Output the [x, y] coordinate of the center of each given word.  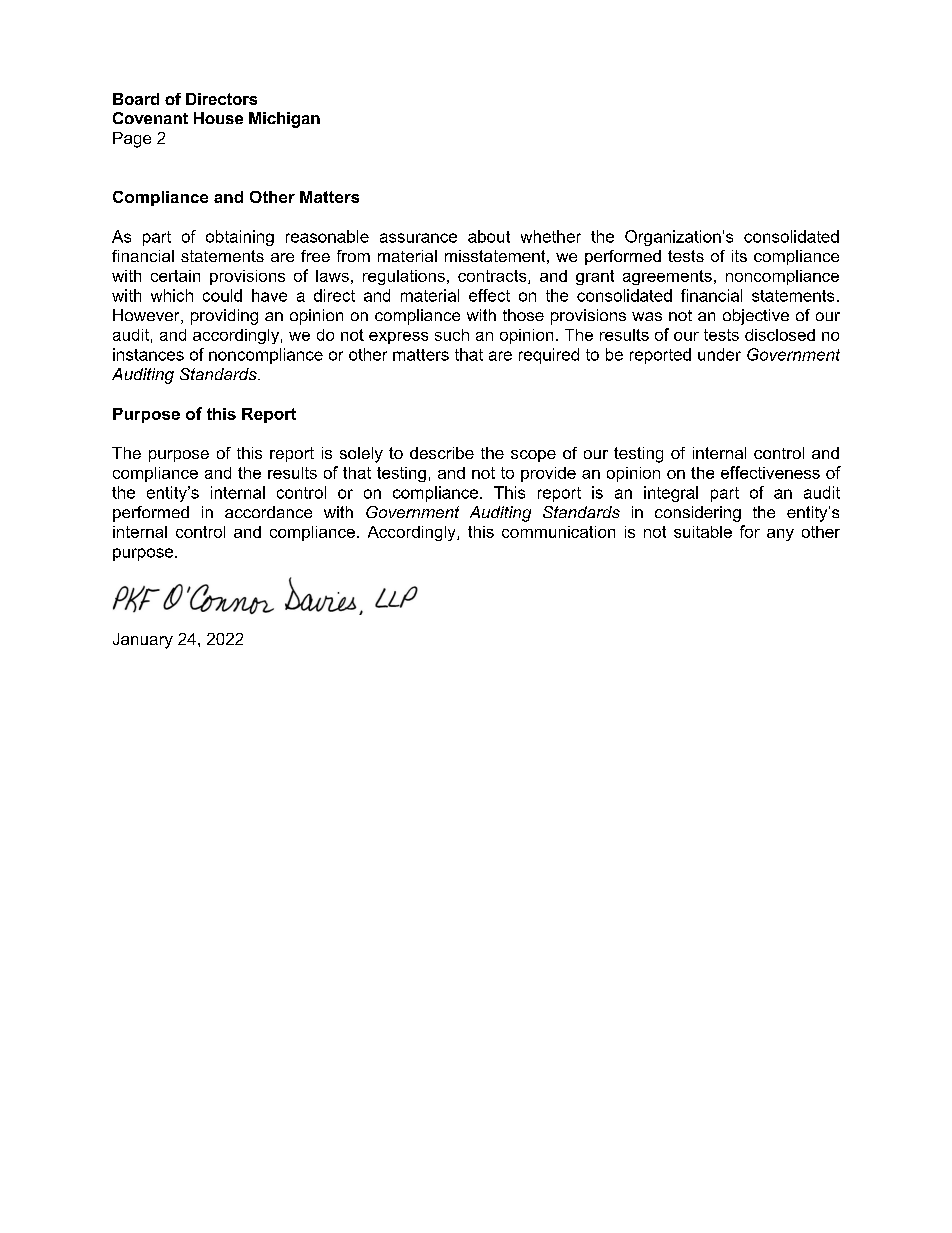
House [218, 118]
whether [551, 236]
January [143, 641]
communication [558, 532]
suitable [703, 532]
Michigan [284, 120]
